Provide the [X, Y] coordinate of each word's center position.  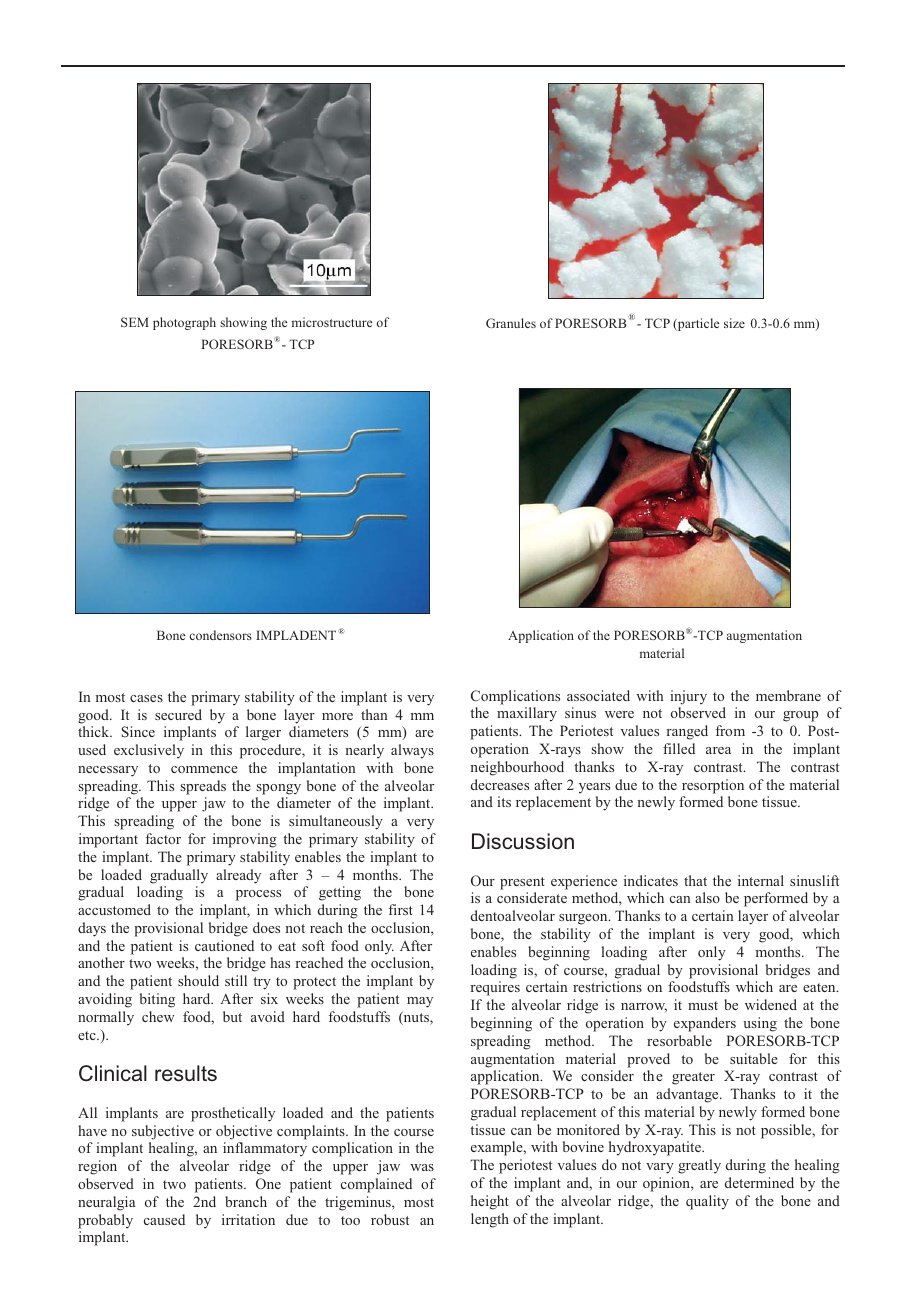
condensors [221, 635]
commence [204, 769]
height [490, 1202]
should [198, 980]
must [703, 1005]
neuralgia [106, 1203]
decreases [500, 784]
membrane [788, 695]
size [734, 323]
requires [495, 988]
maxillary [527, 714]
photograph [184, 323]
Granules [511, 323]
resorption [713, 786]
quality [707, 1202]
